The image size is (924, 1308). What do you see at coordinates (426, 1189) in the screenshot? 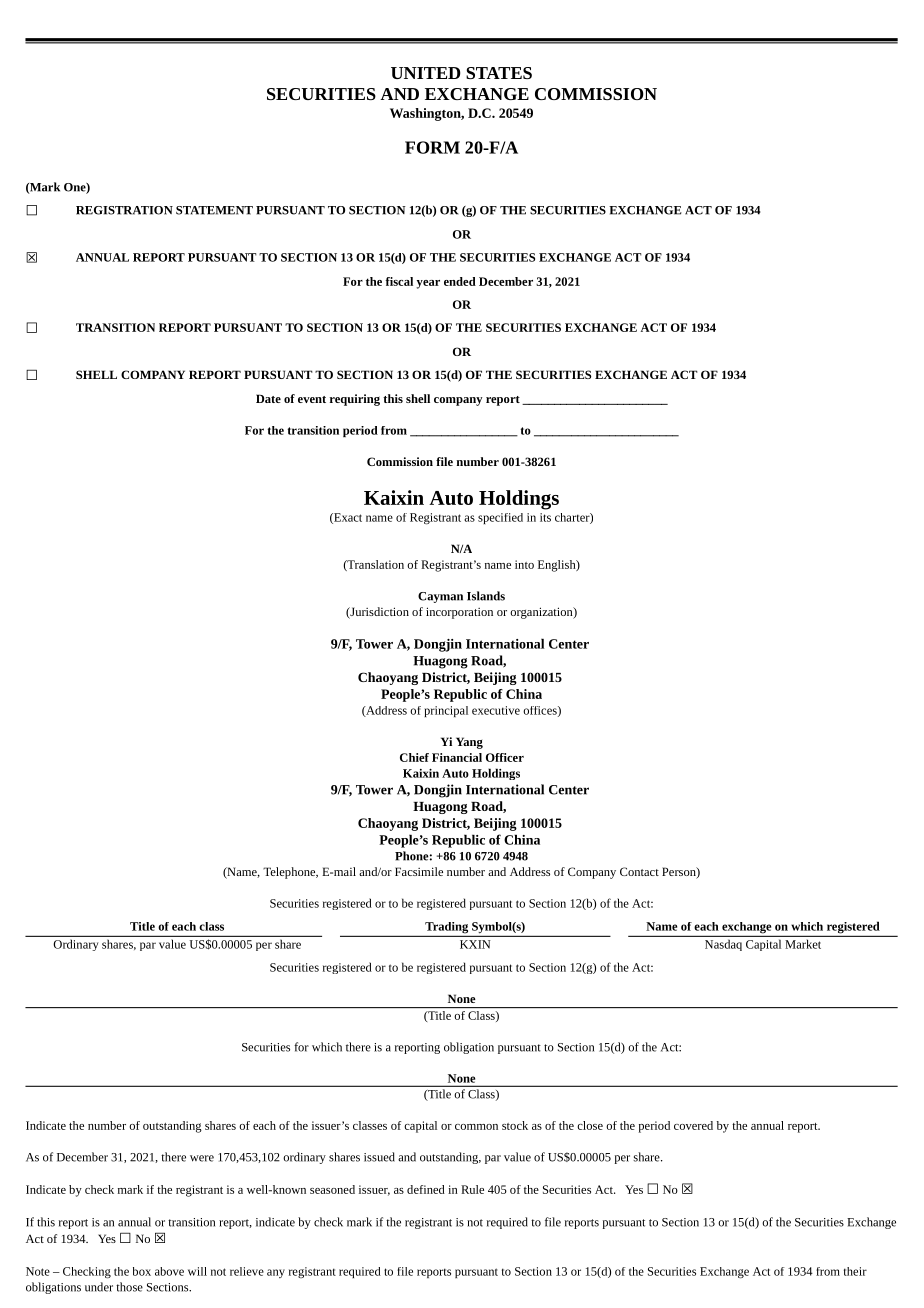
I see `defined` at bounding box center [426, 1189].
